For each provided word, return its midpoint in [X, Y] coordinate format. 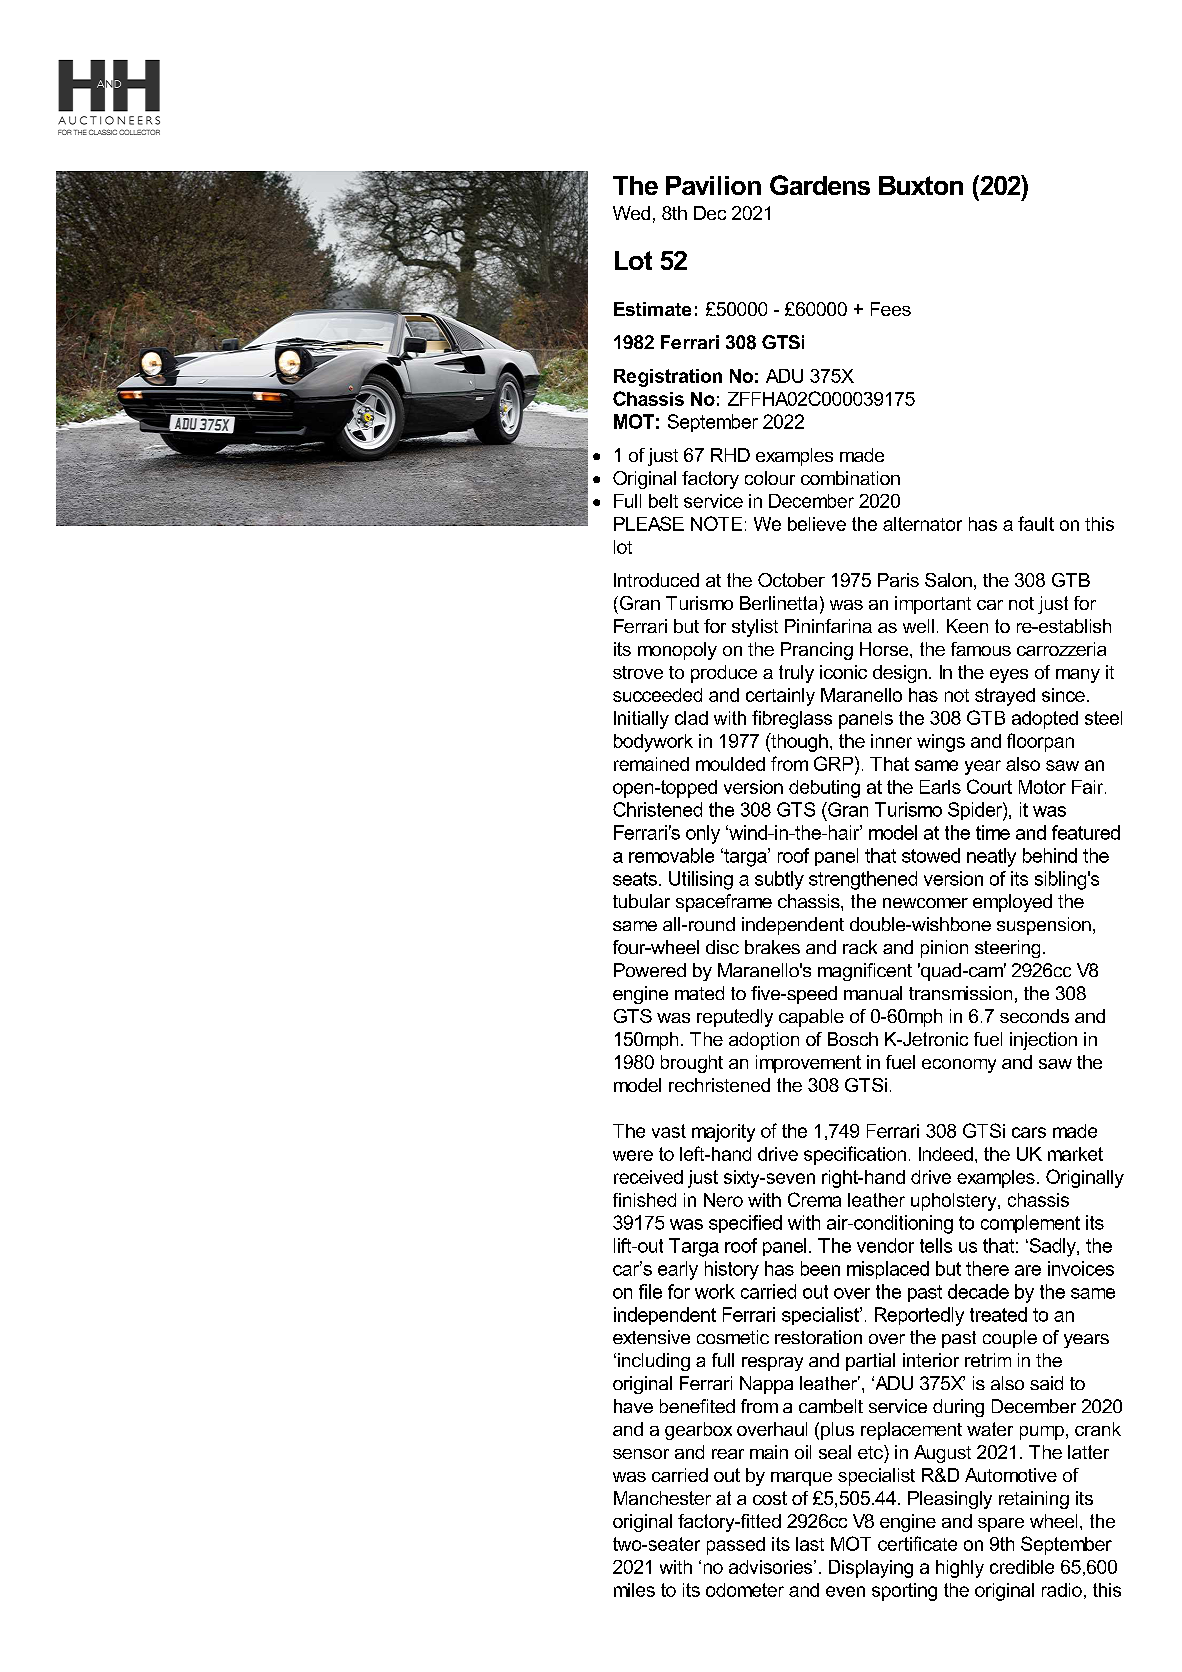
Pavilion [713, 185]
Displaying [871, 1569]
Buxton [921, 185]
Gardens [820, 185]
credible [1022, 1567]
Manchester [662, 1498]
